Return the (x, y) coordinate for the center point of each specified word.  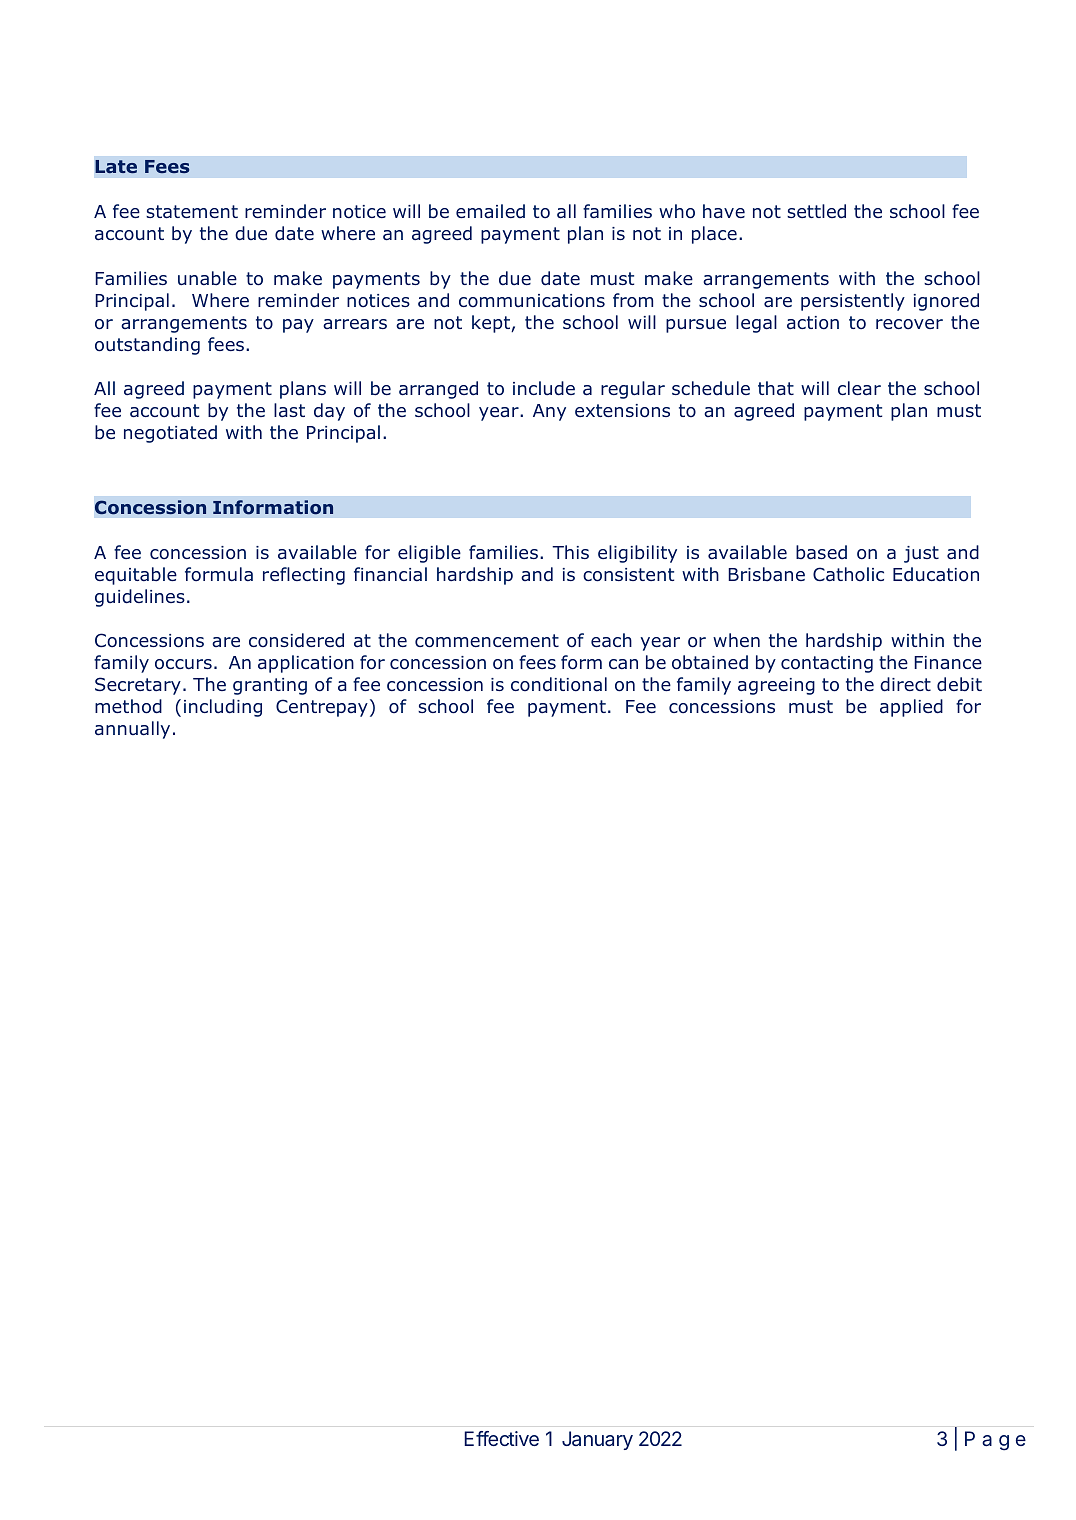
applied (911, 708)
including (223, 708)
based (821, 552)
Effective (501, 1438)
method (128, 706)
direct (905, 684)
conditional (559, 684)
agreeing (776, 686)
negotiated (170, 434)
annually (132, 730)
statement (192, 212)
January (597, 1440)
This (570, 552)
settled (816, 211)
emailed (490, 211)
